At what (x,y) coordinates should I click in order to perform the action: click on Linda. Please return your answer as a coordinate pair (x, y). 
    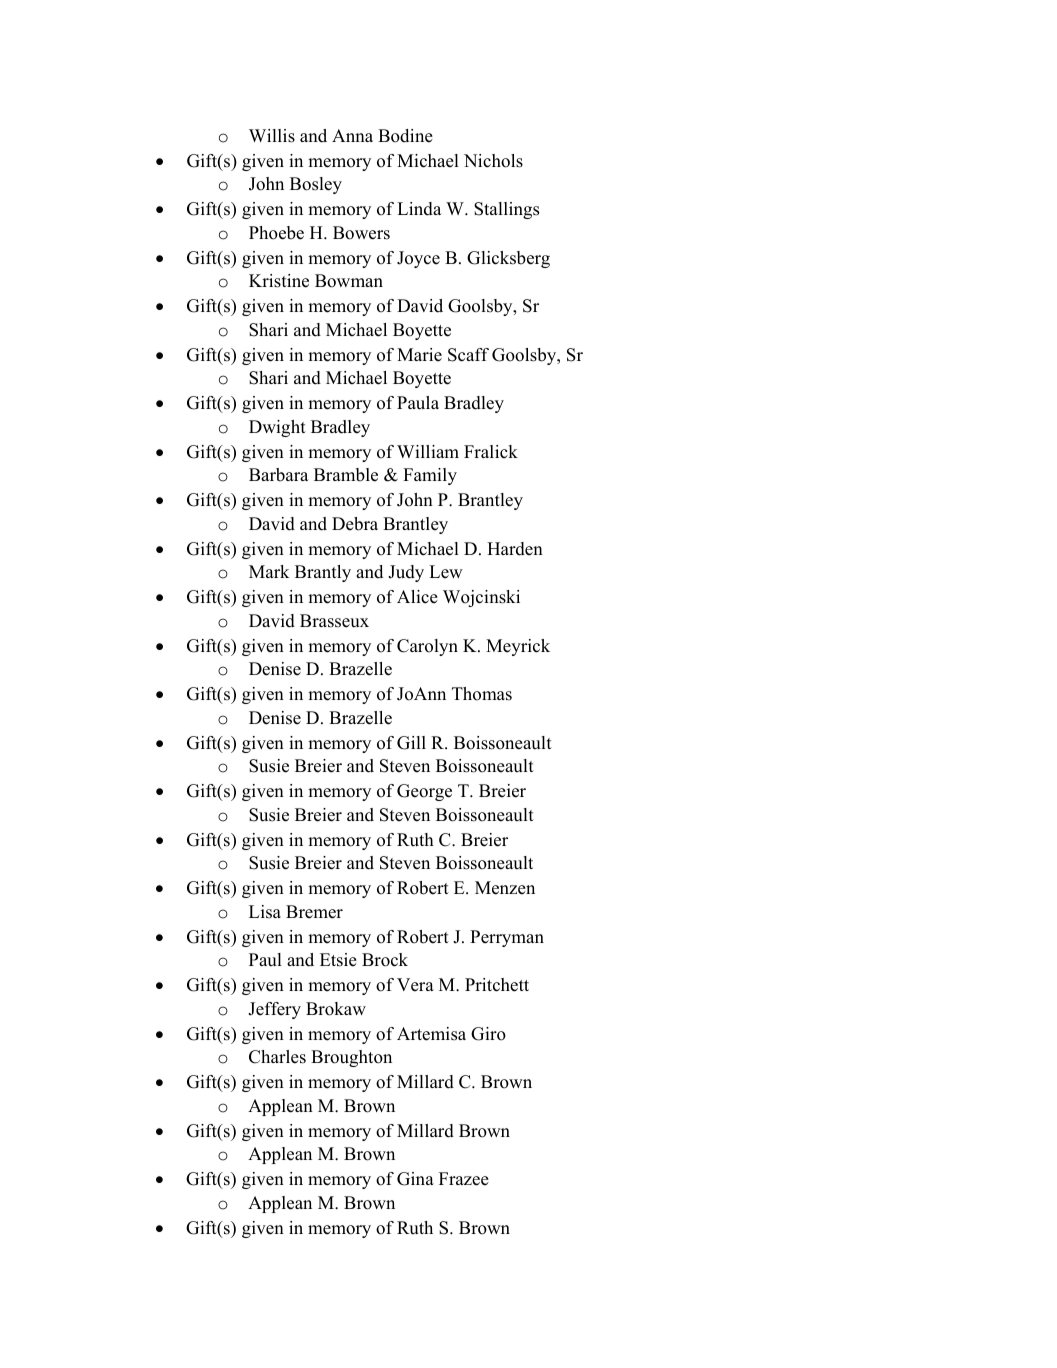
    Looking at the image, I should click on (419, 209).
